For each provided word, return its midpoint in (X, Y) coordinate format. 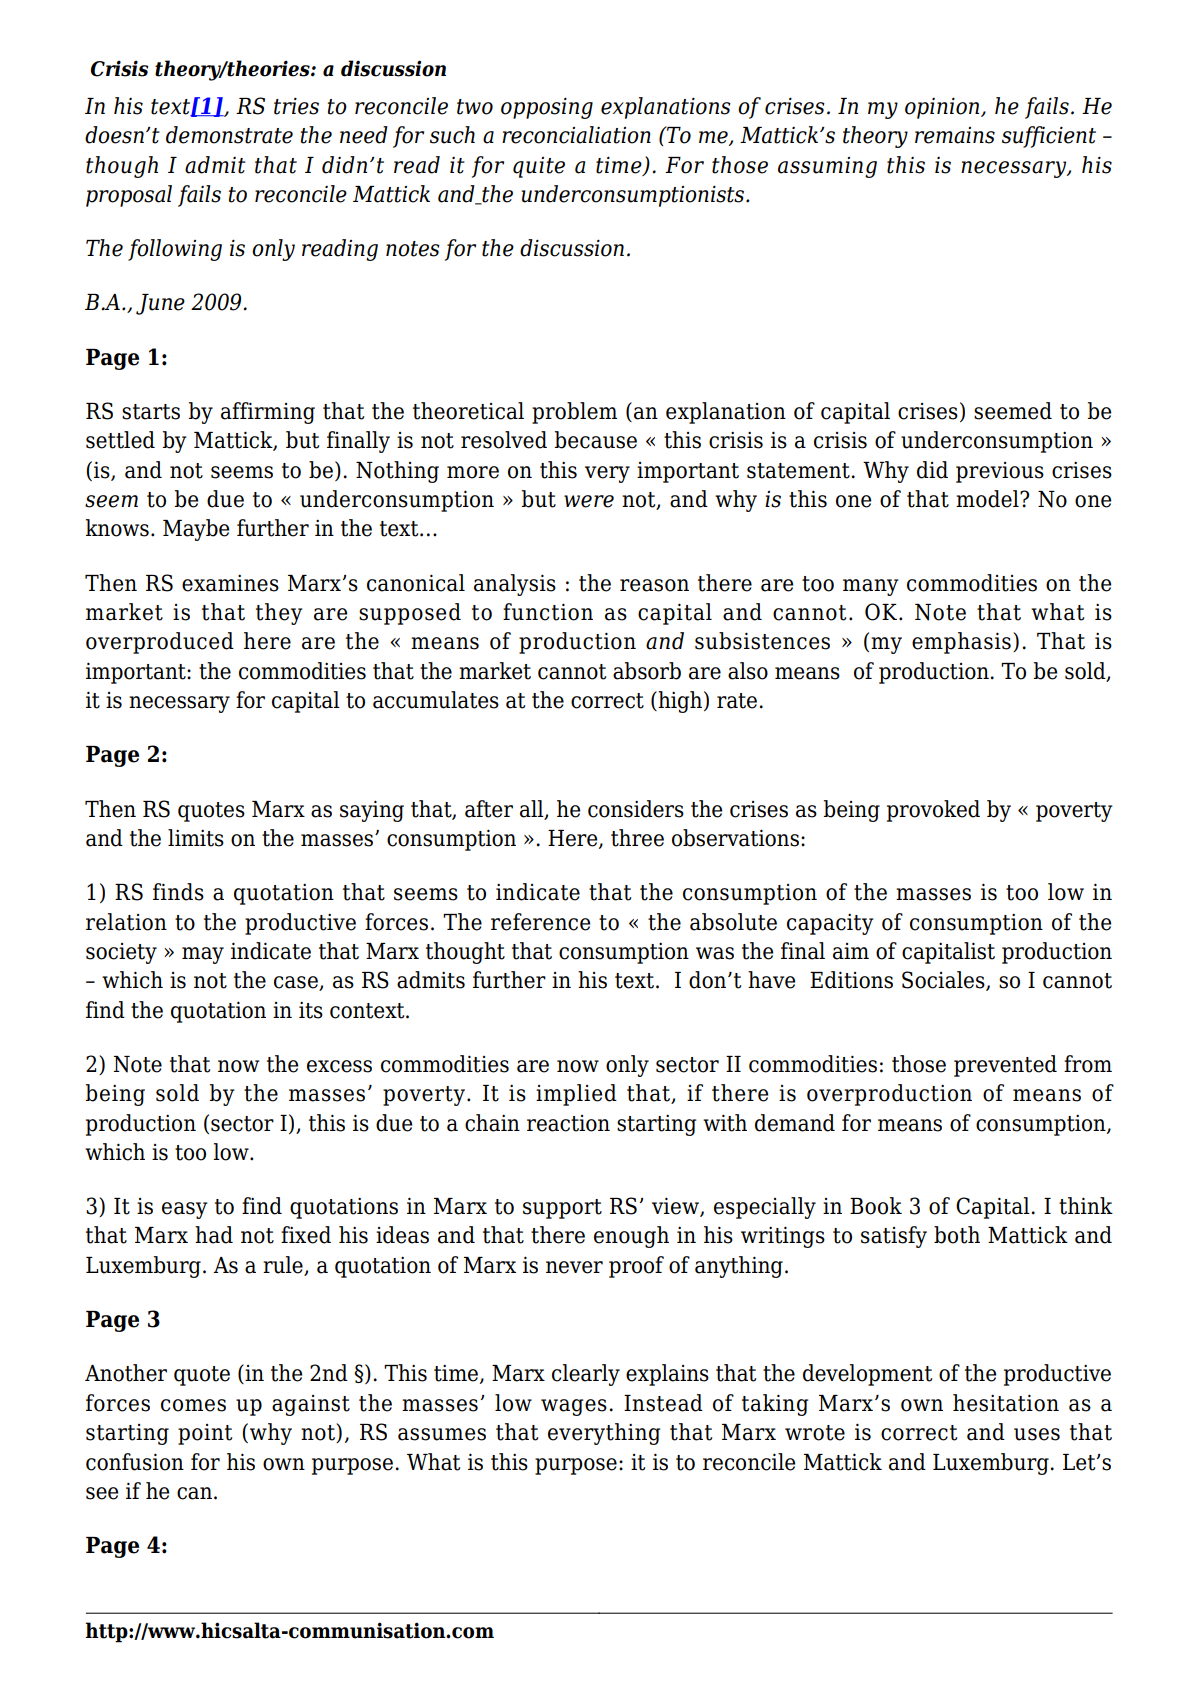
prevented (1005, 1066)
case (297, 983)
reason (654, 585)
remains (955, 135)
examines (230, 583)
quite (539, 167)
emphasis (961, 643)
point (205, 1434)
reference (540, 922)
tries (296, 106)
